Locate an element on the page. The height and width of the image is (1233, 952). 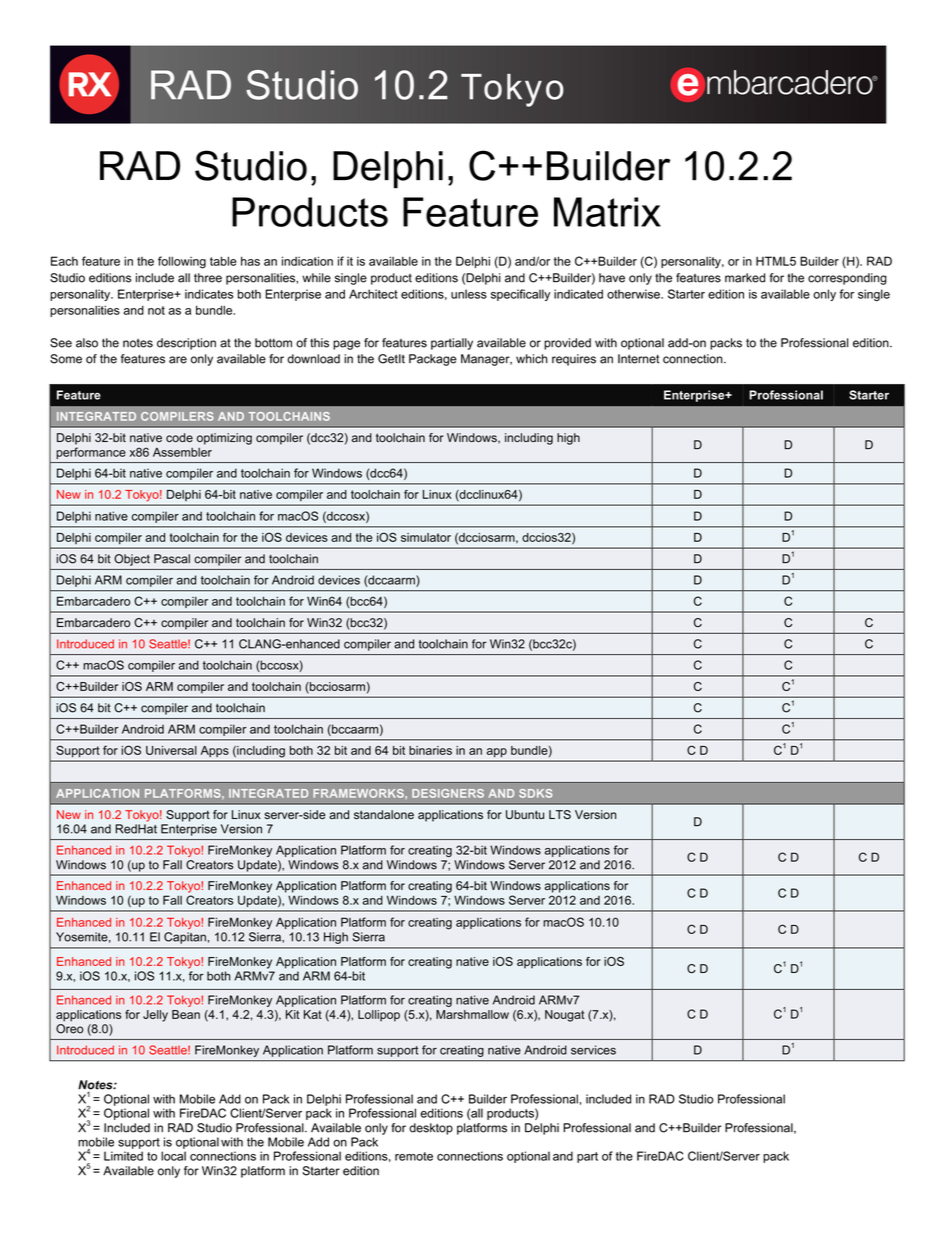
SDKS is located at coordinates (535, 793).
